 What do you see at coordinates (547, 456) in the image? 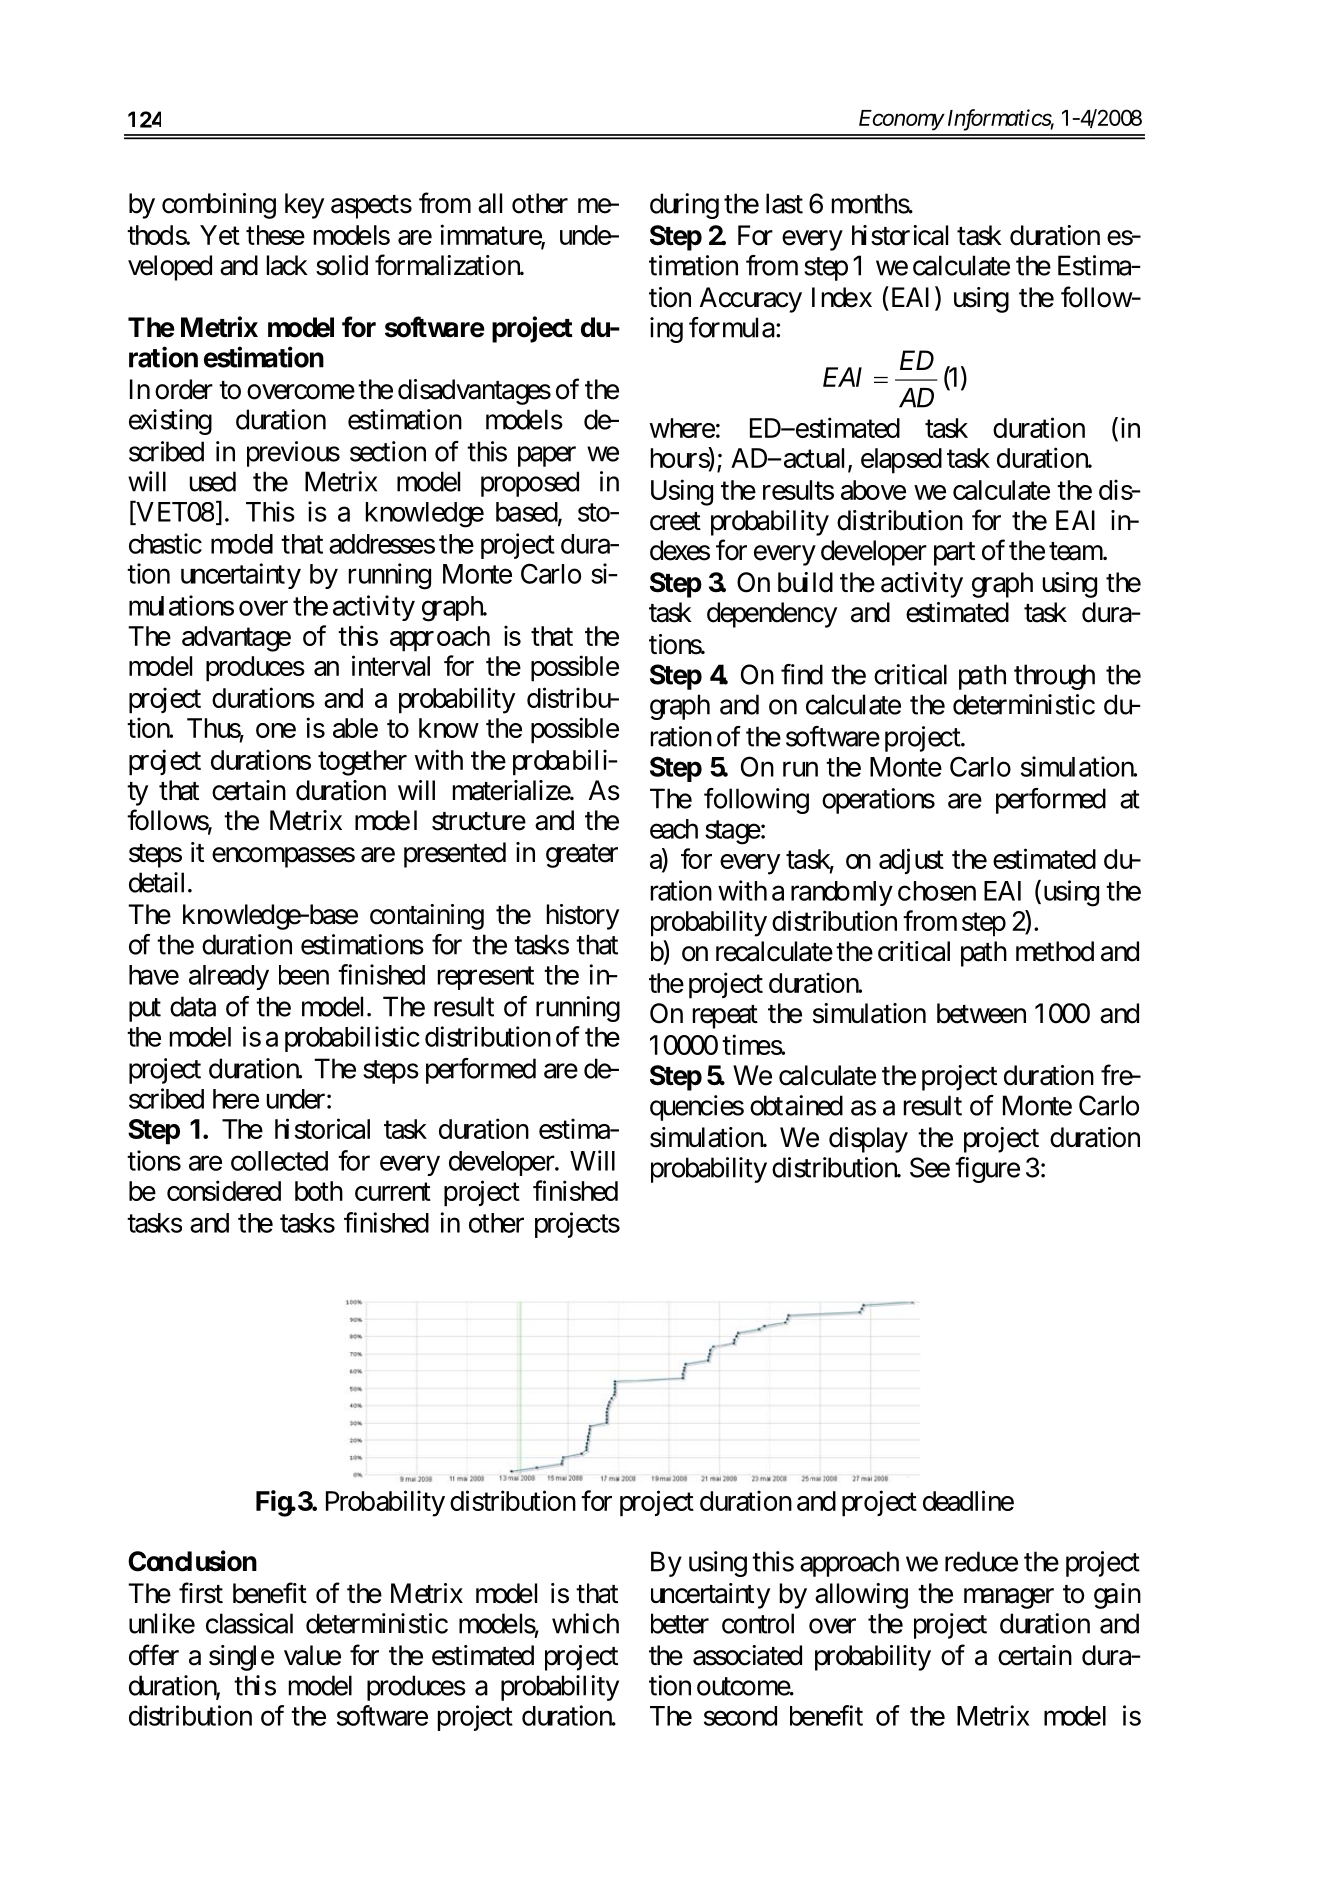
I see `paper` at bounding box center [547, 456].
